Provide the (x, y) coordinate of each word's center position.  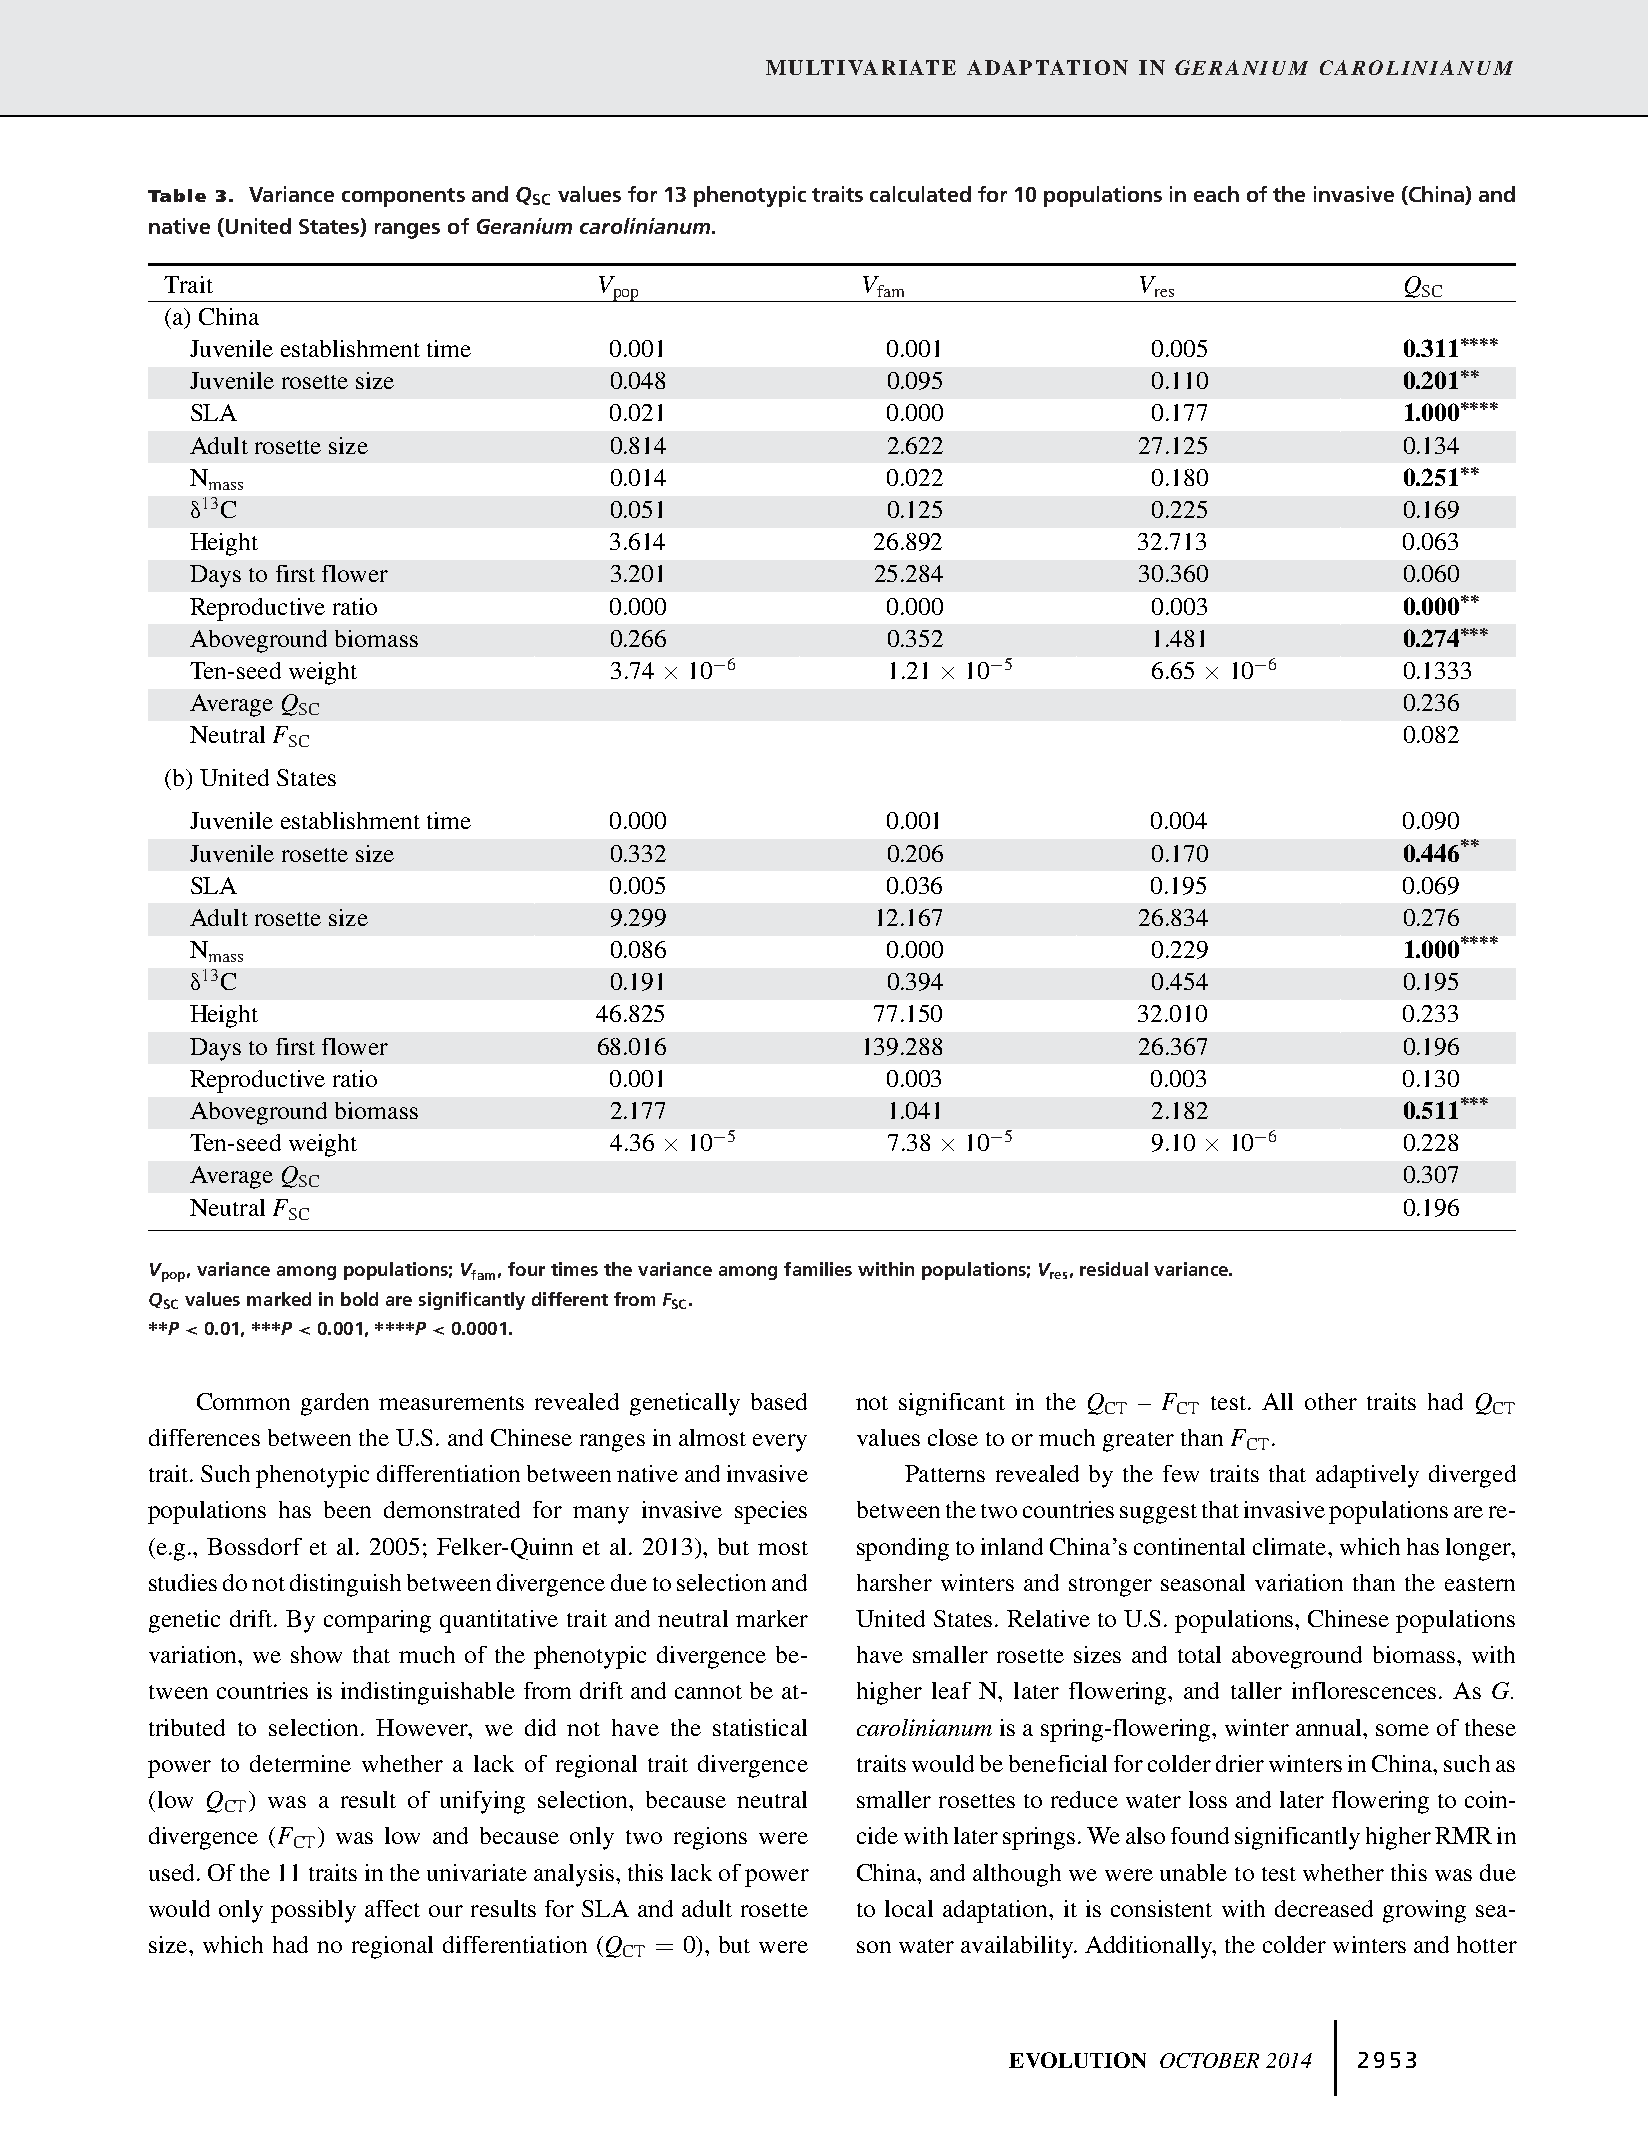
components (403, 197)
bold (359, 1299)
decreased (1324, 1908)
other (1331, 1401)
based (779, 1401)
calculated (920, 194)
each (1216, 194)
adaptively (1367, 1476)
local (909, 1908)
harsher (894, 1582)
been (347, 1509)
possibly (313, 1911)
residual (1114, 1269)
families (818, 1269)
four (526, 1269)
